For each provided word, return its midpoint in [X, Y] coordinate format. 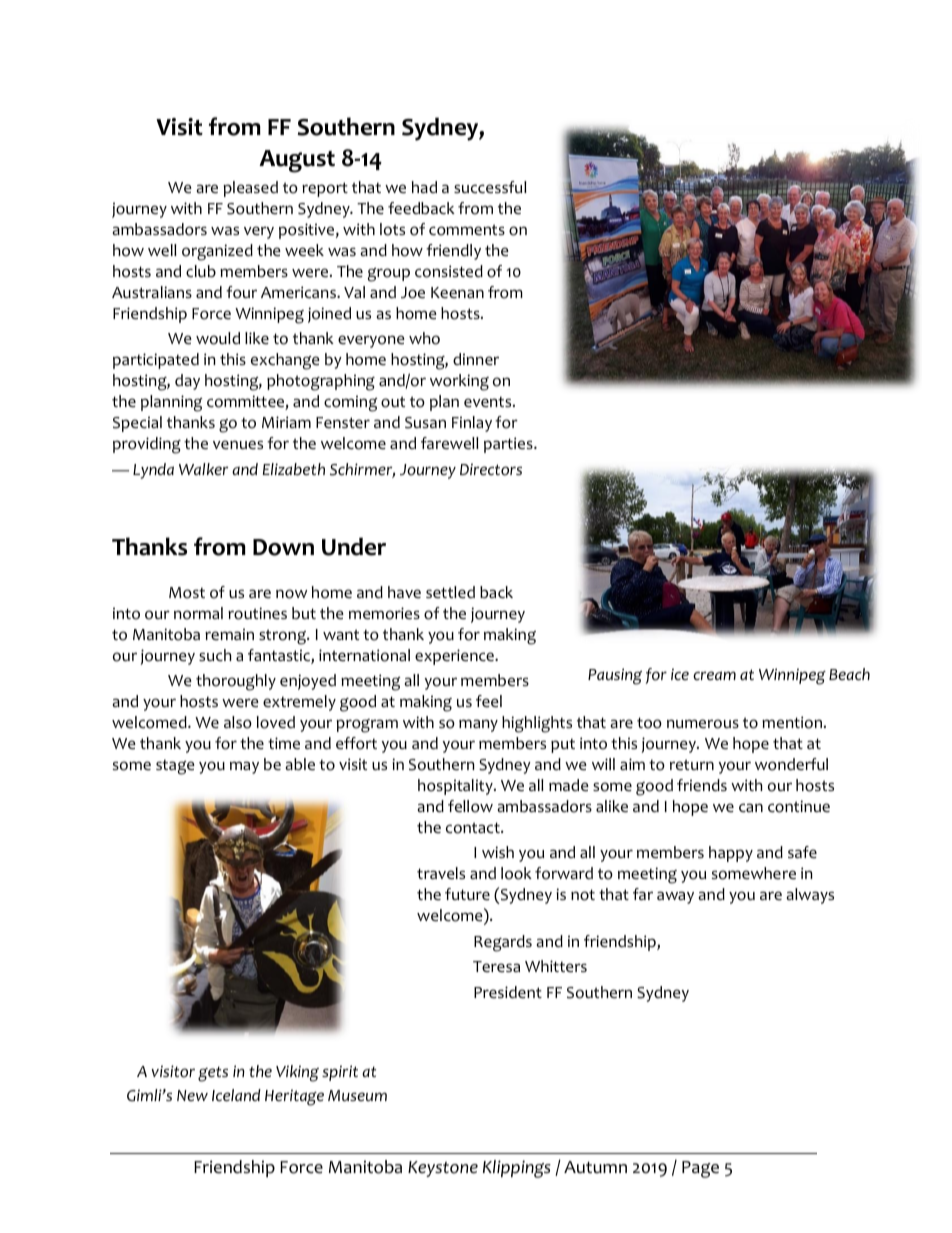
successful [490, 187]
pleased [250, 189]
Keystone [443, 1169]
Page [700, 1169]
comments [467, 230]
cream [714, 675]
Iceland [236, 1095]
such [215, 655]
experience [455, 657]
